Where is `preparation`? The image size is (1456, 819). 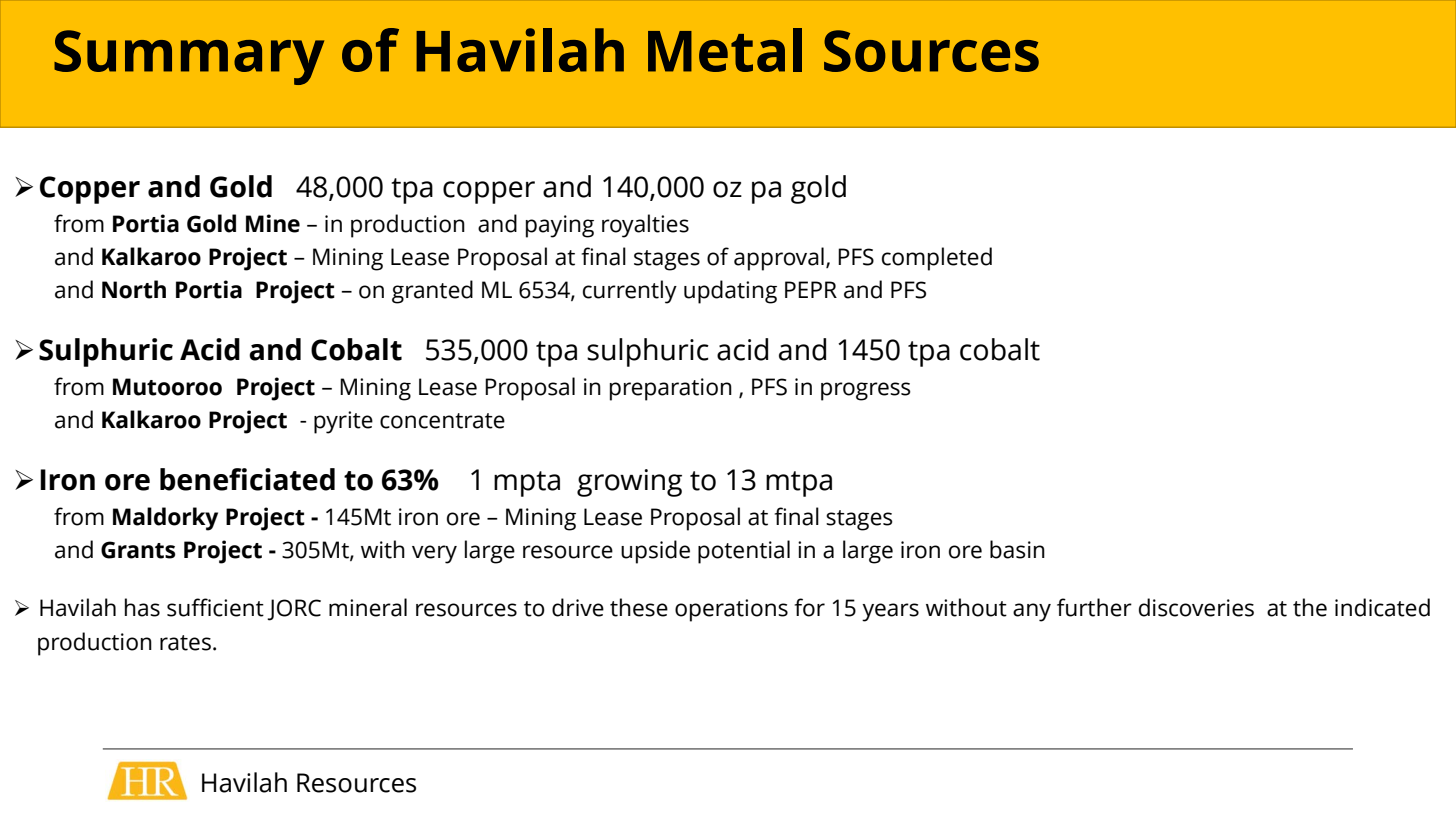 preparation is located at coordinates (671, 389).
